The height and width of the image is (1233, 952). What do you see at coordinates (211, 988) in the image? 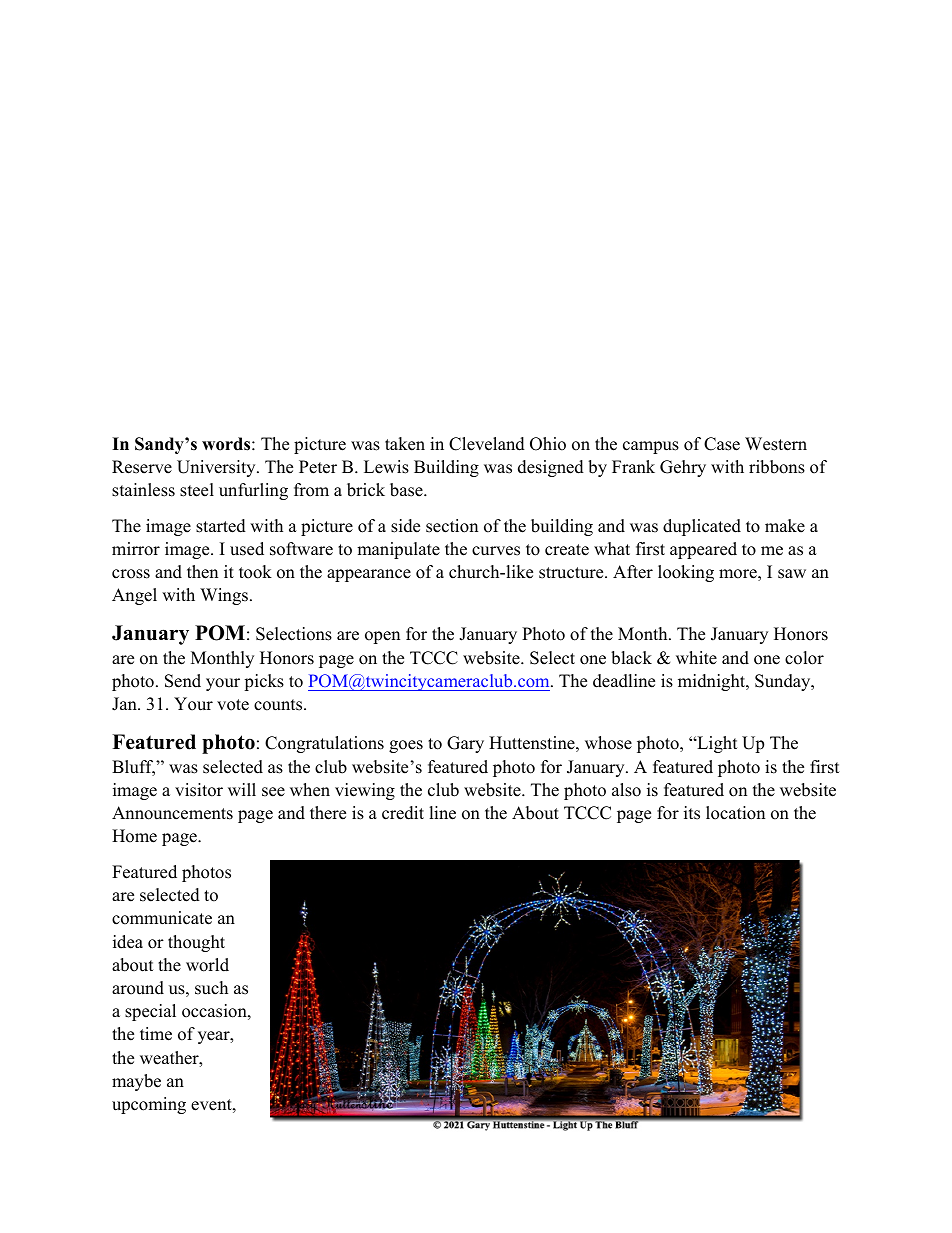
I see `such` at bounding box center [211, 988].
